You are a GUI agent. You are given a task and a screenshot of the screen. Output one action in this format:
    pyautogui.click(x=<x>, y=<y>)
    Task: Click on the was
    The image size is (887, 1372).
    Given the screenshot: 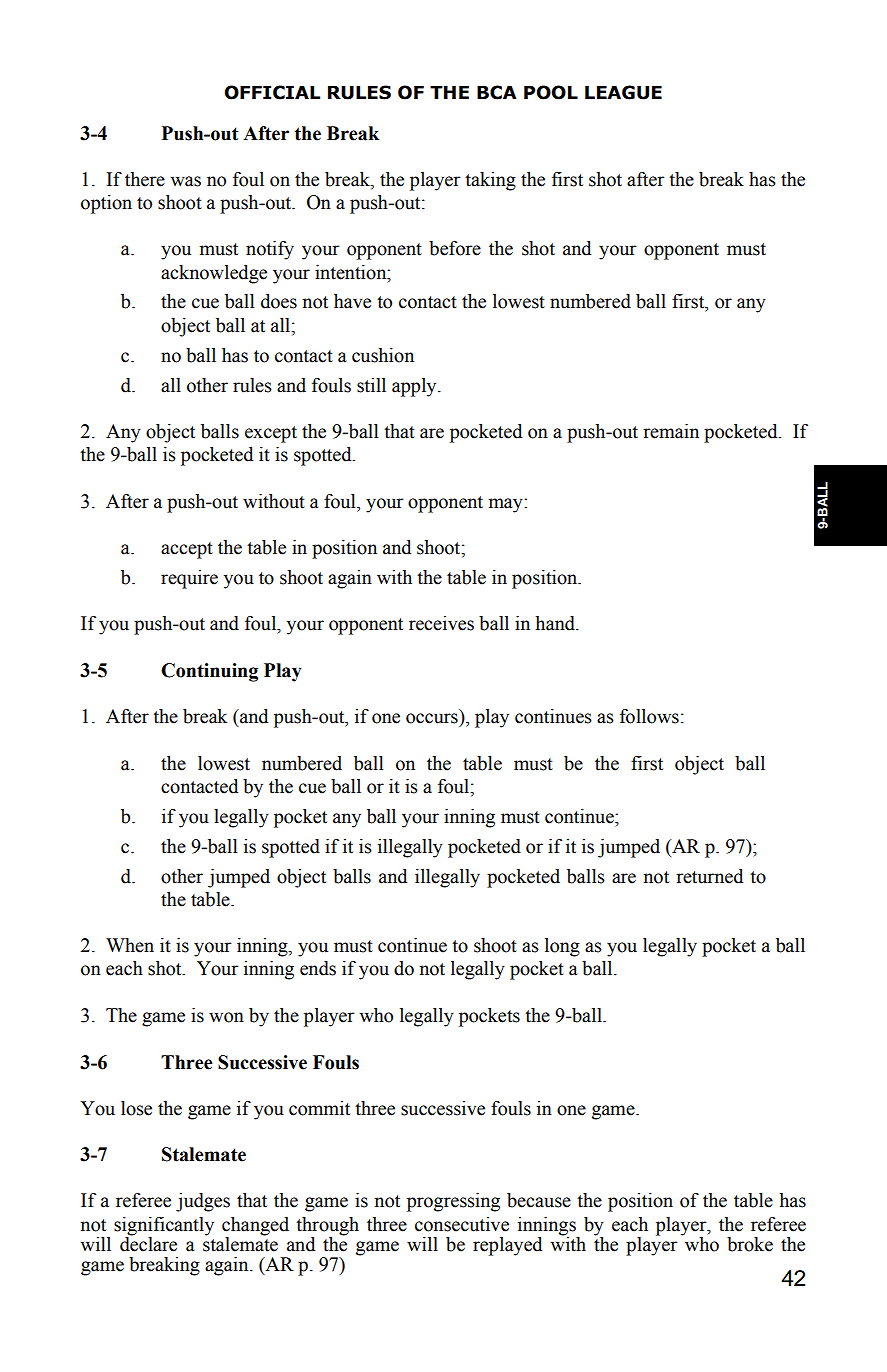 What is the action you would take?
    pyautogui.click(x=185, y=181)
